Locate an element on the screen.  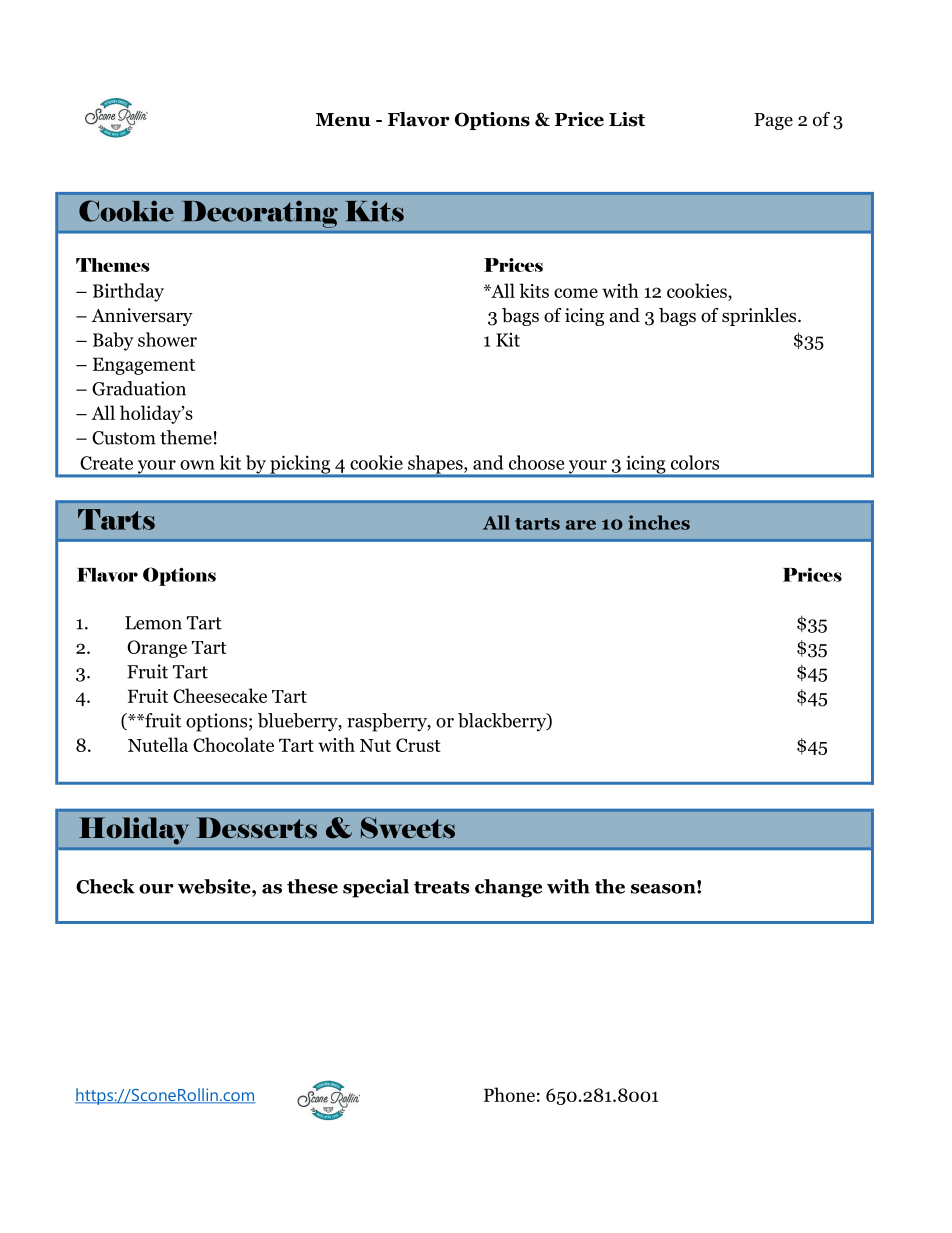
List is located at coordinates (627, 119).
